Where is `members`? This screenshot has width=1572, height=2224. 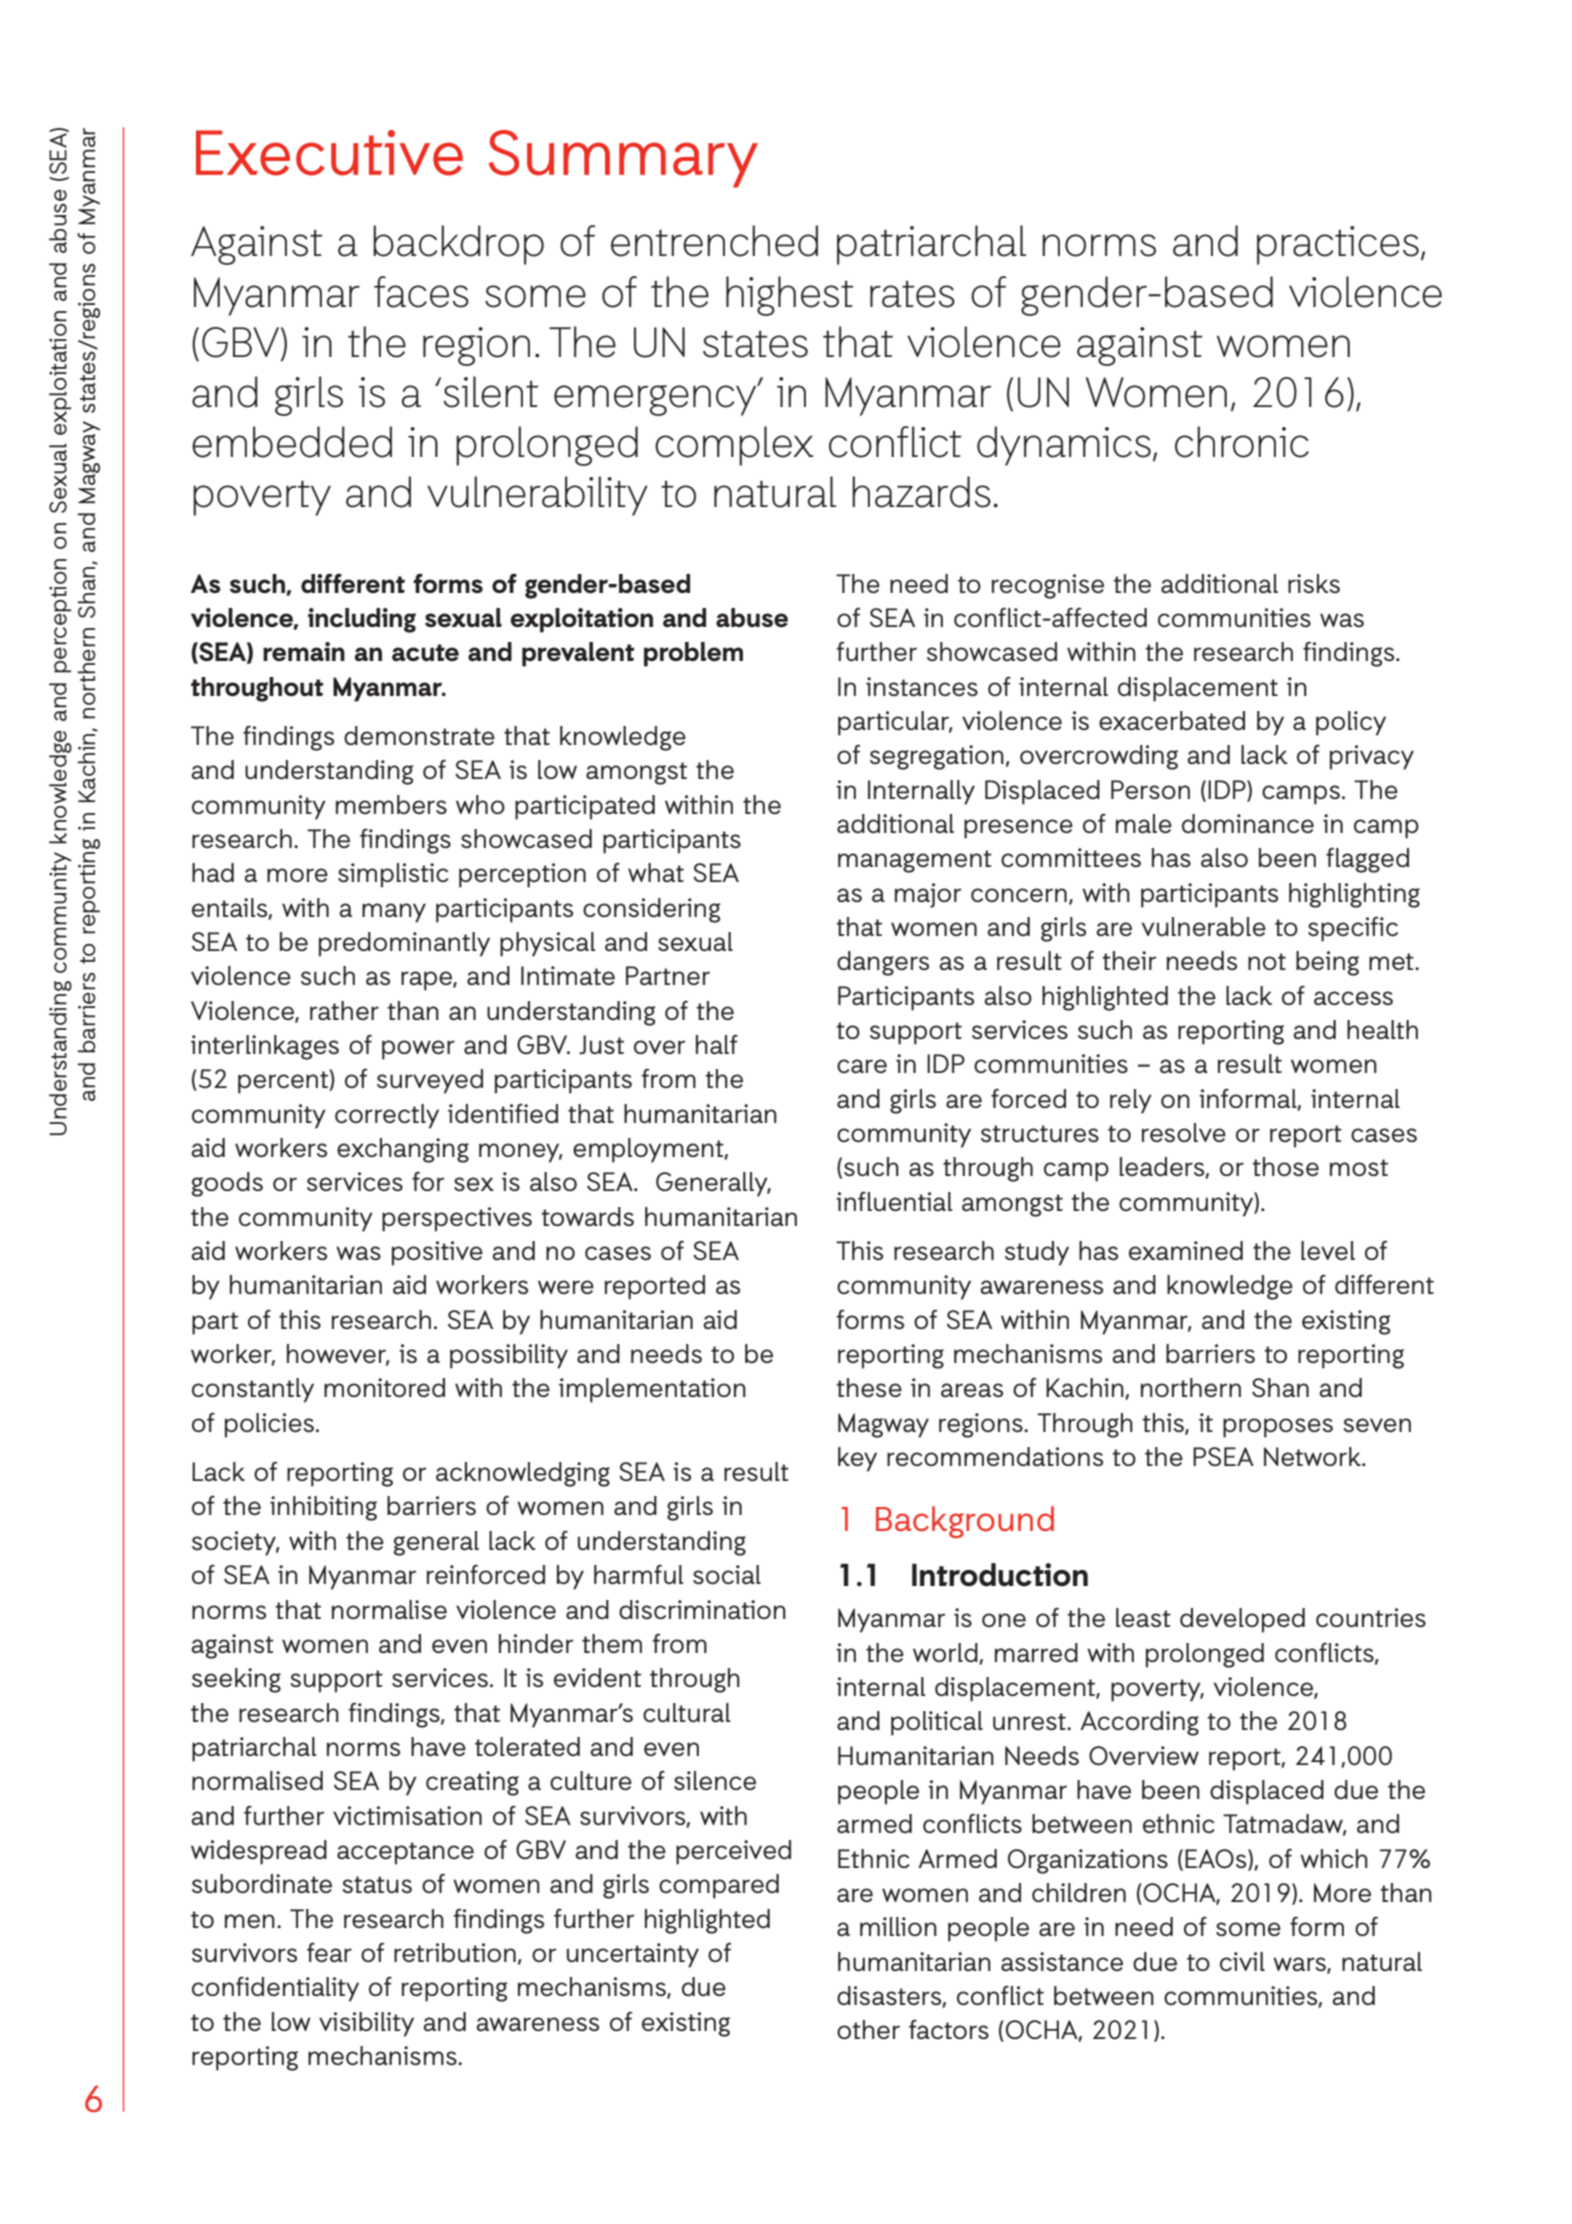 members is located at coordinates (391, 805).
